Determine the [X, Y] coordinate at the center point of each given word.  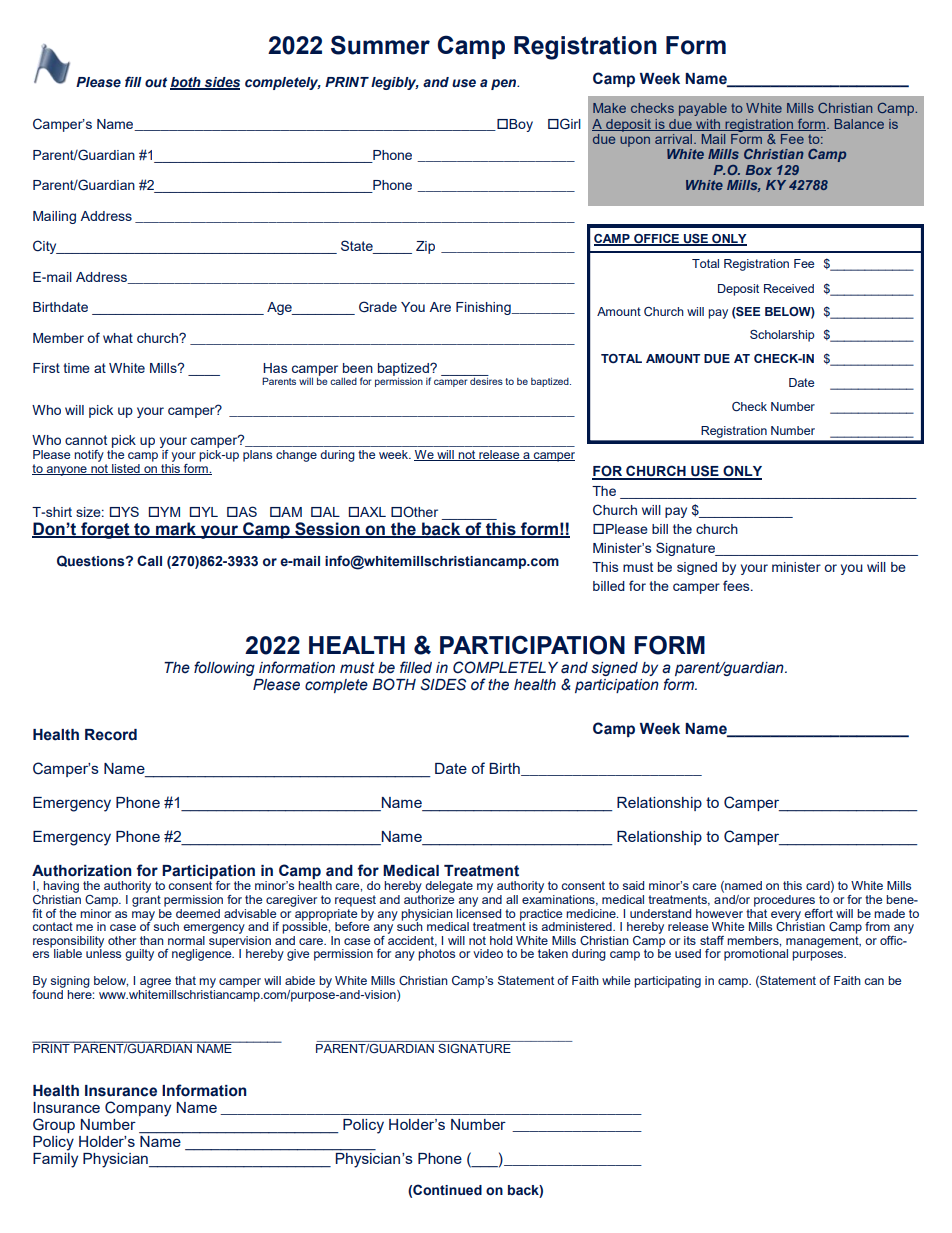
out [156, 82]
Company [138, 1109]
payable [703, 109]
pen [505, 84]
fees [737, 585]
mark [176, 530]
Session [327, 530]
